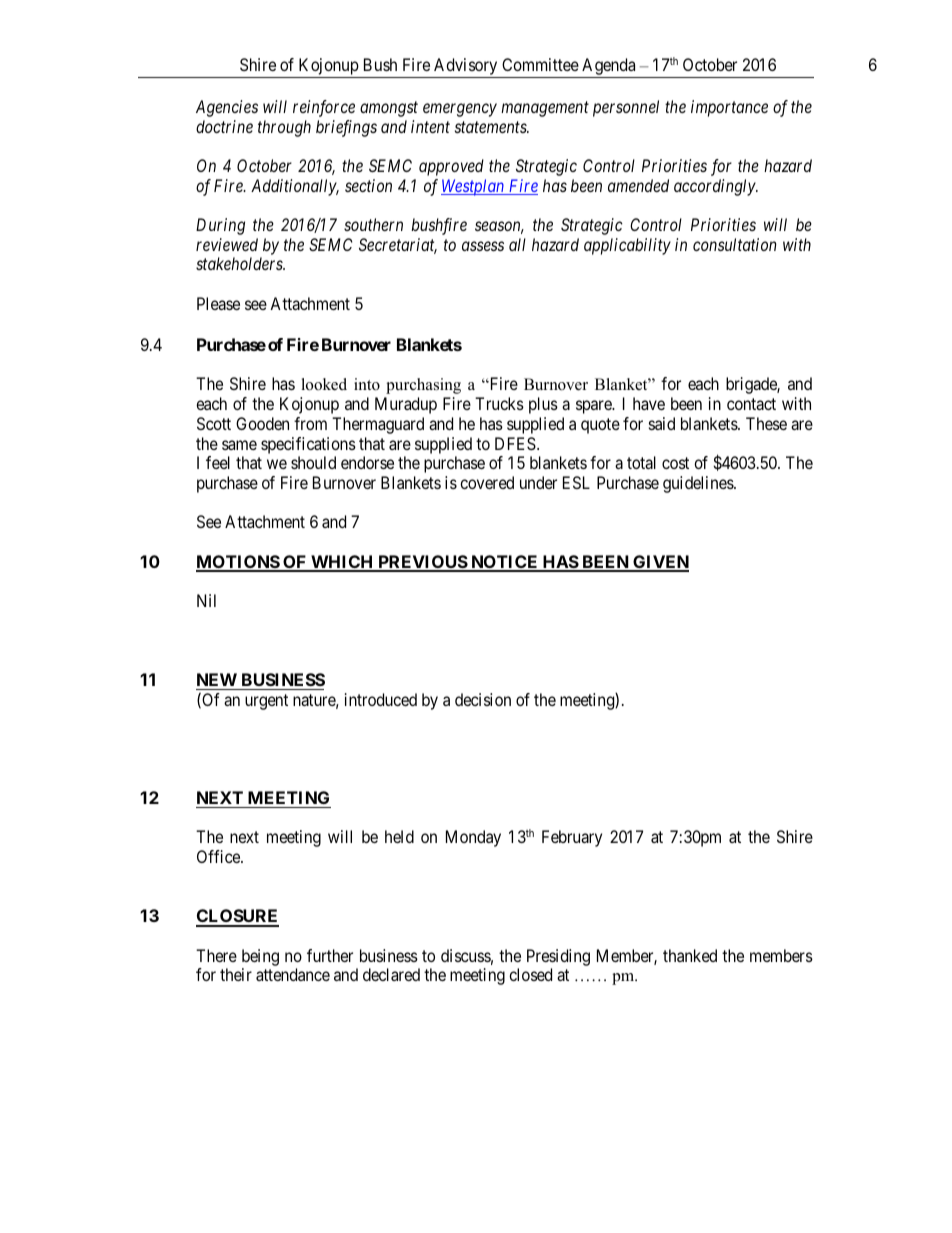 This image has width=952, height=1233. Describe the element at coordinates (483, 699) in the image. I see `decision` at that location.
